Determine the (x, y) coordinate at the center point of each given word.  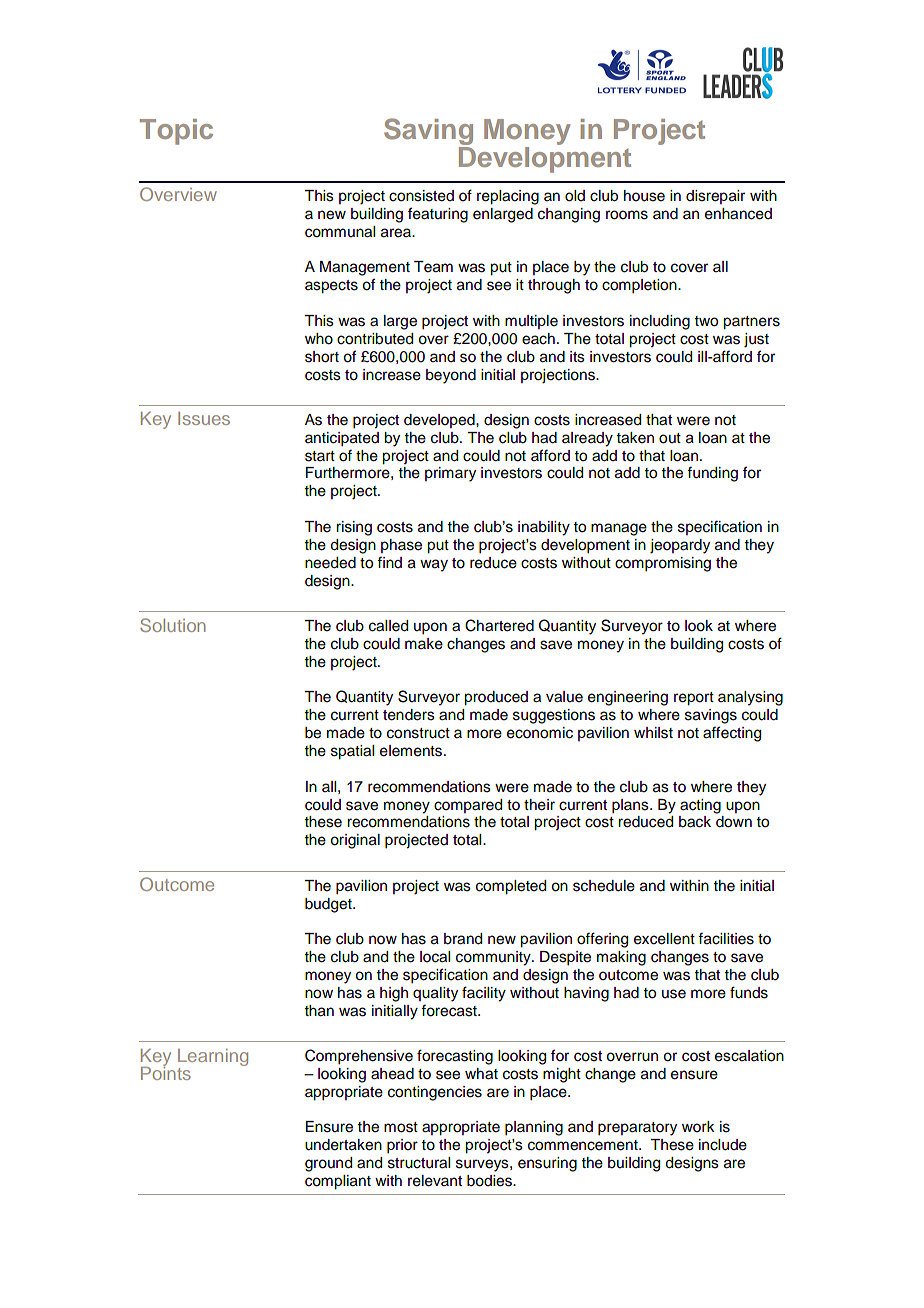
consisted (421, 196)
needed (330, 563)
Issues (204, 418)
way (434, 565)
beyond (451, 376)
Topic (176, 132)
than (319, 1011)
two (706, 321)
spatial (352, 752)
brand (463, 939)
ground (328, 1164)
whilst (653, 733)
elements (412, 751)
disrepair (715, 197)
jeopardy (680, 546)
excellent (664, 939)
